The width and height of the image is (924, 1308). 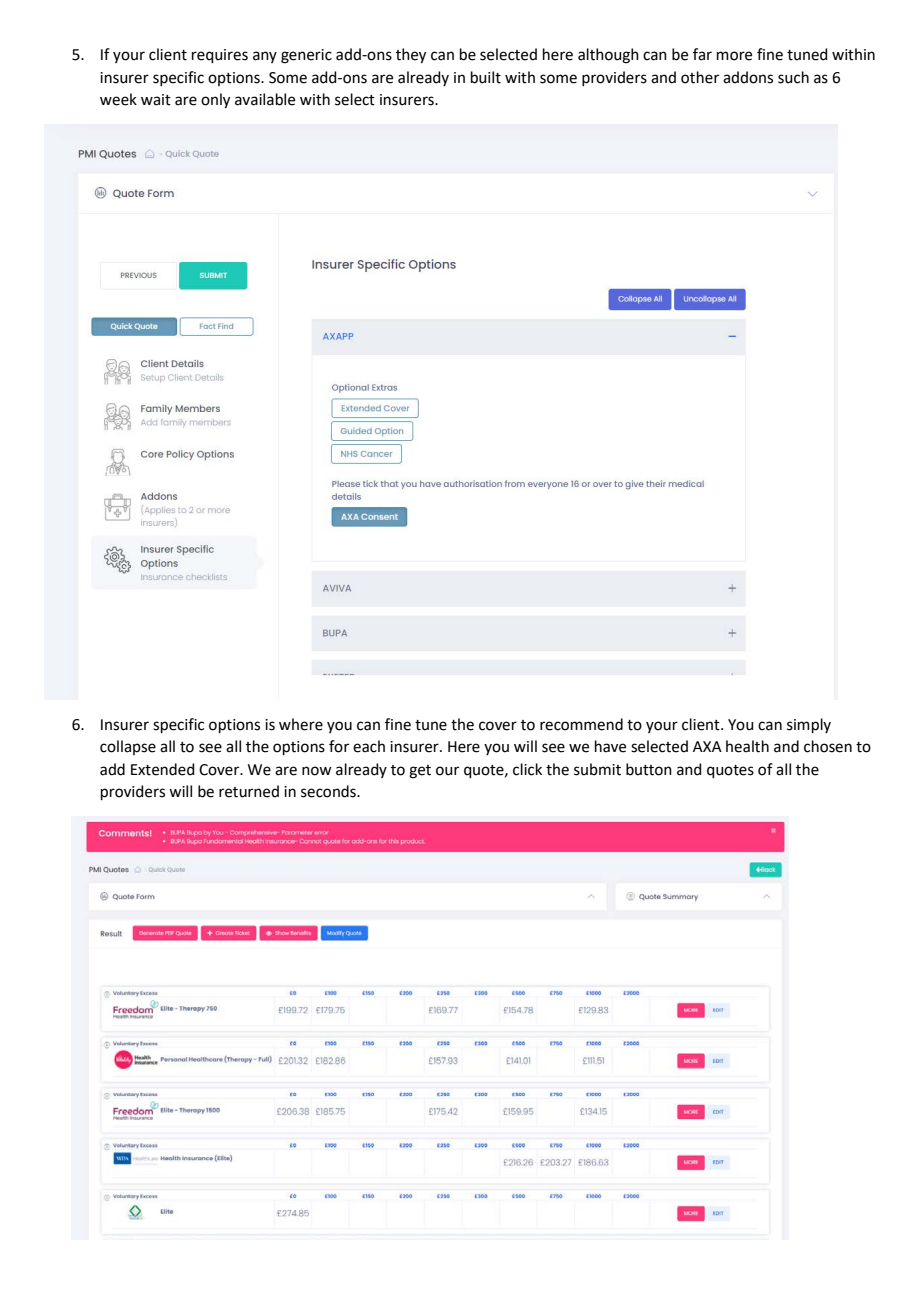 I want to click on Extended, so click(x=163, y=769).
